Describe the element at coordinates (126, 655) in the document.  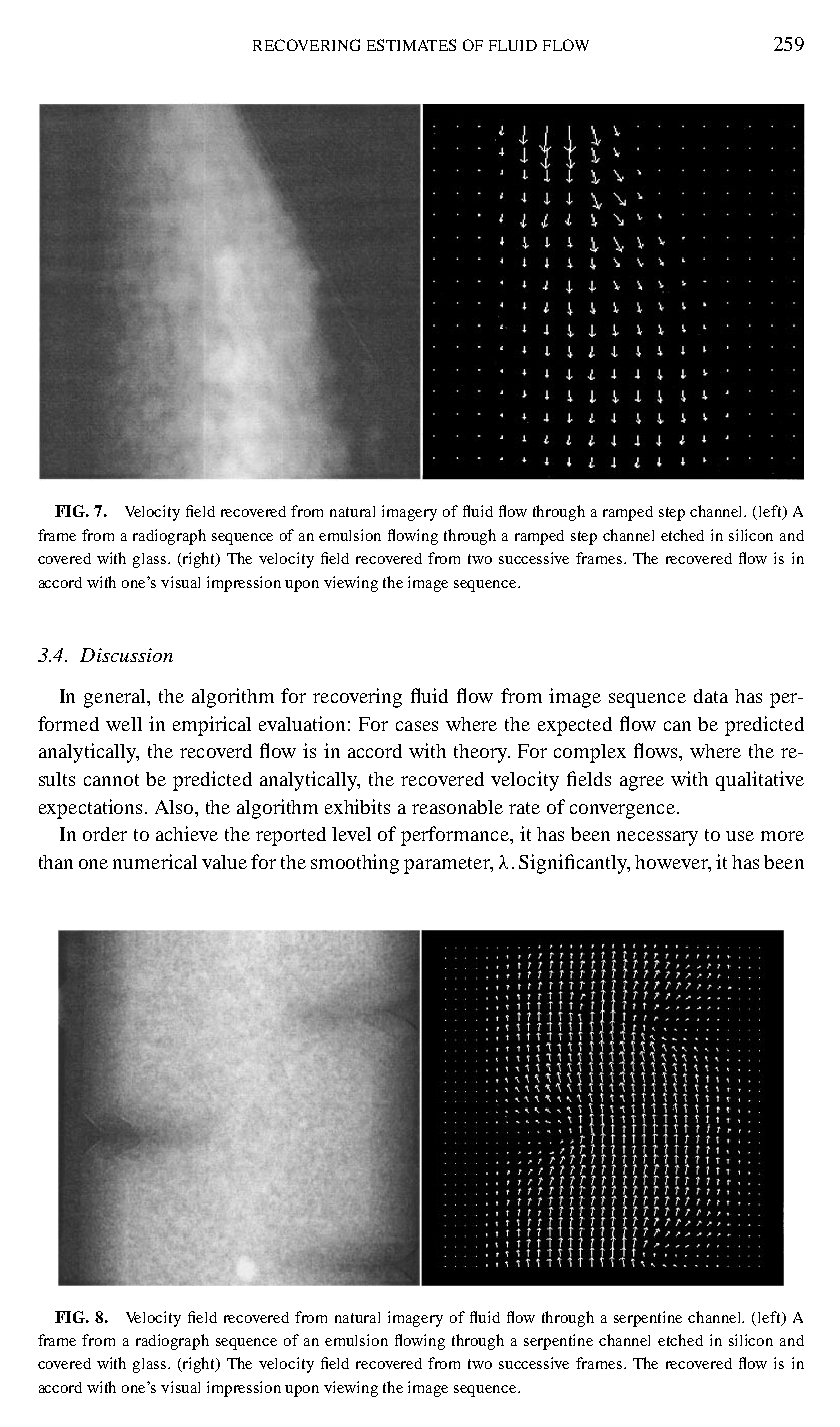
I see `Discussion` at that location.
